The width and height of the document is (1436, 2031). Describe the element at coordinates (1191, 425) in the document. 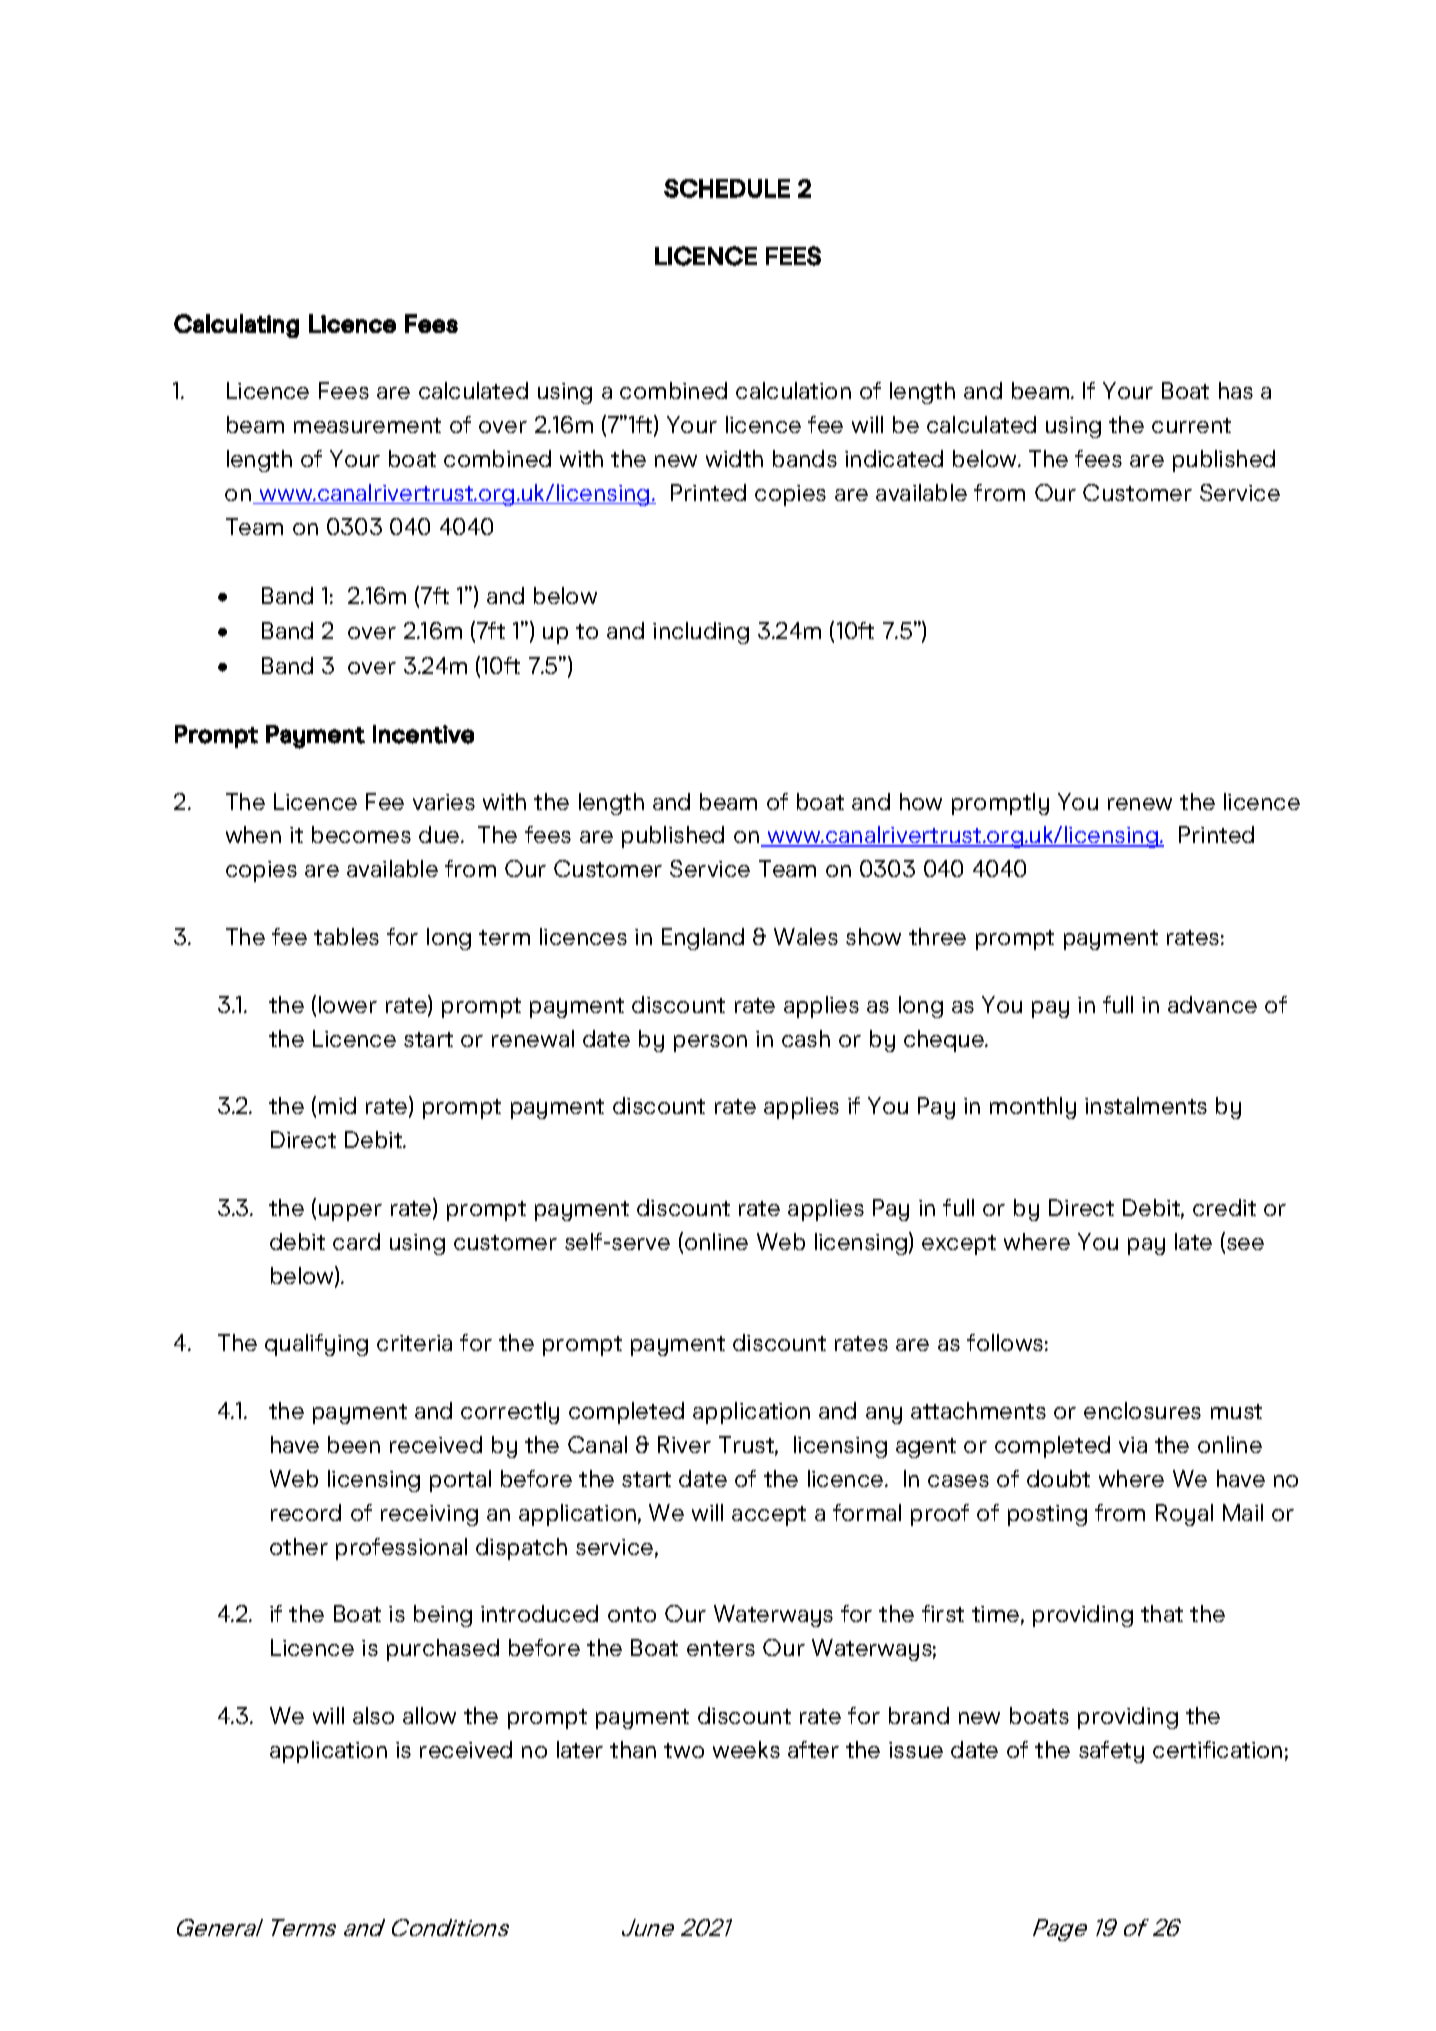

I see `current` at that location.
